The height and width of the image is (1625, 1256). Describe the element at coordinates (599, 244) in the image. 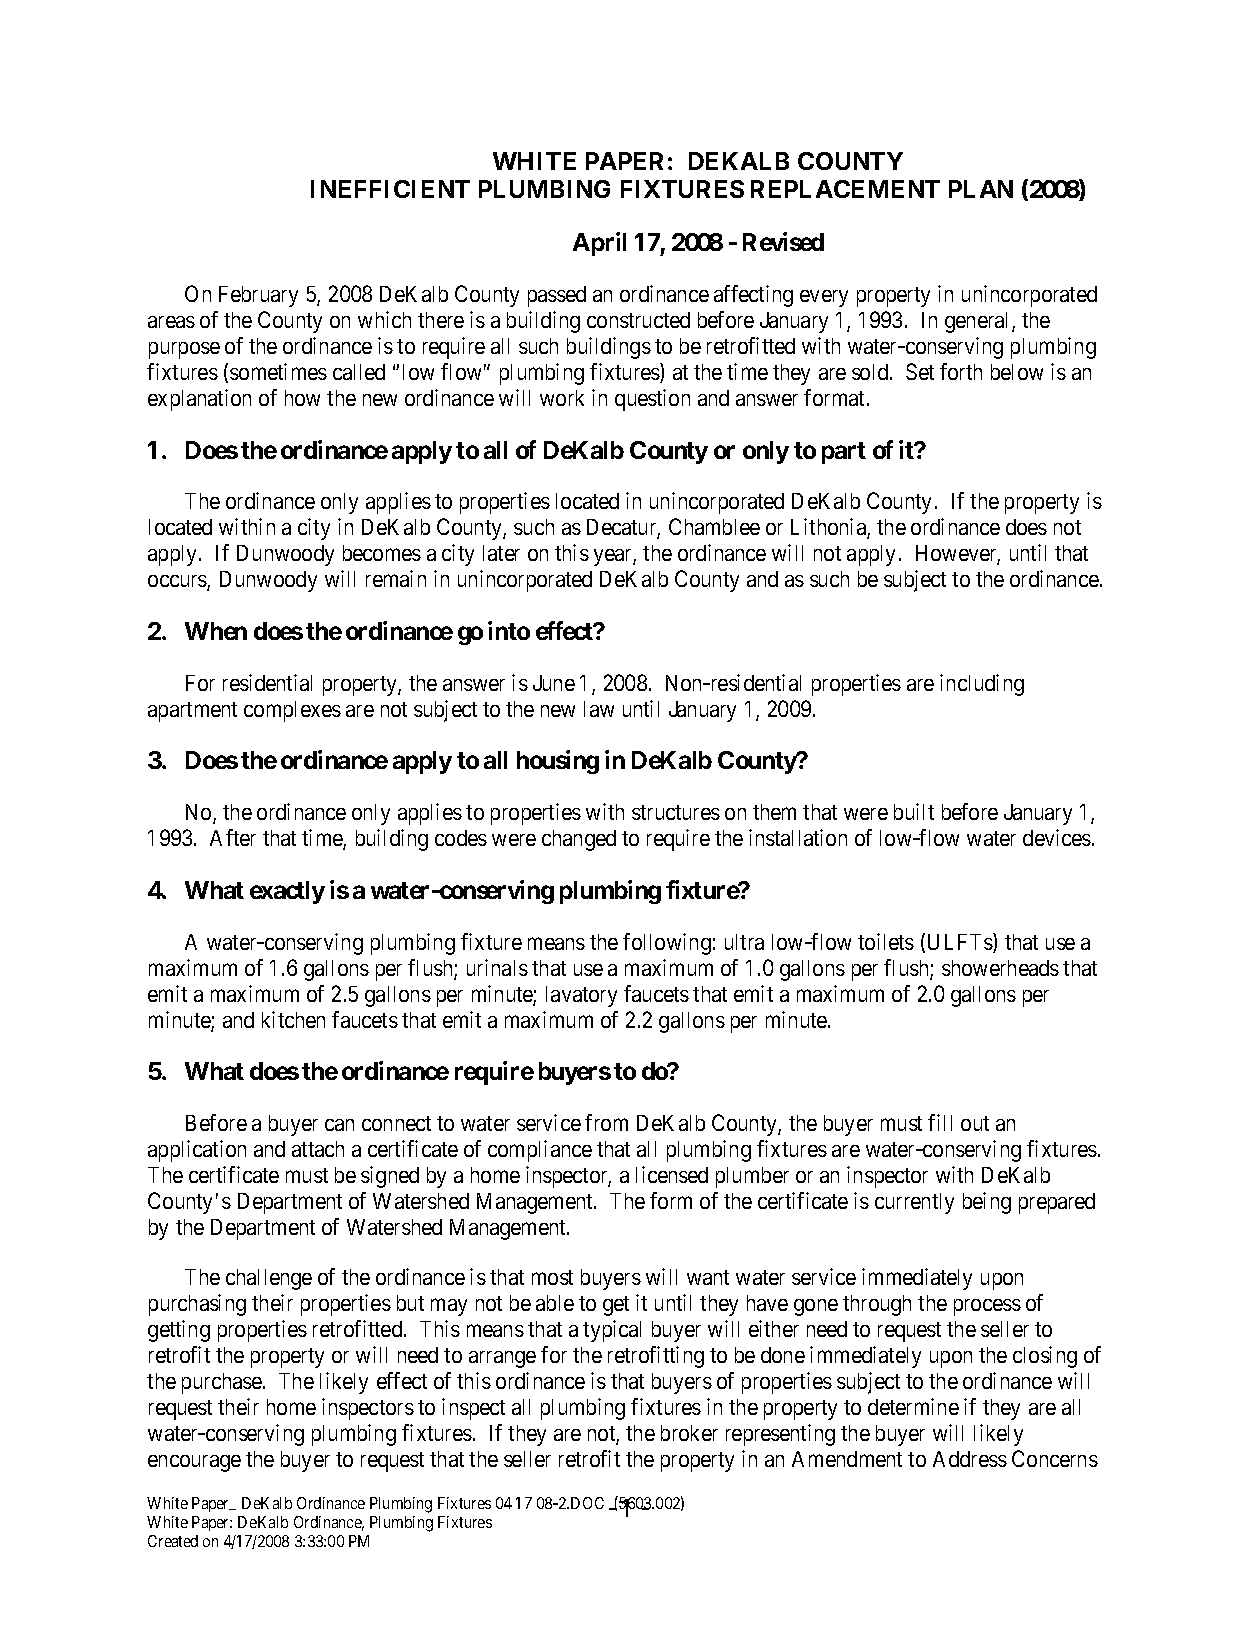

I see `April` at that location.
